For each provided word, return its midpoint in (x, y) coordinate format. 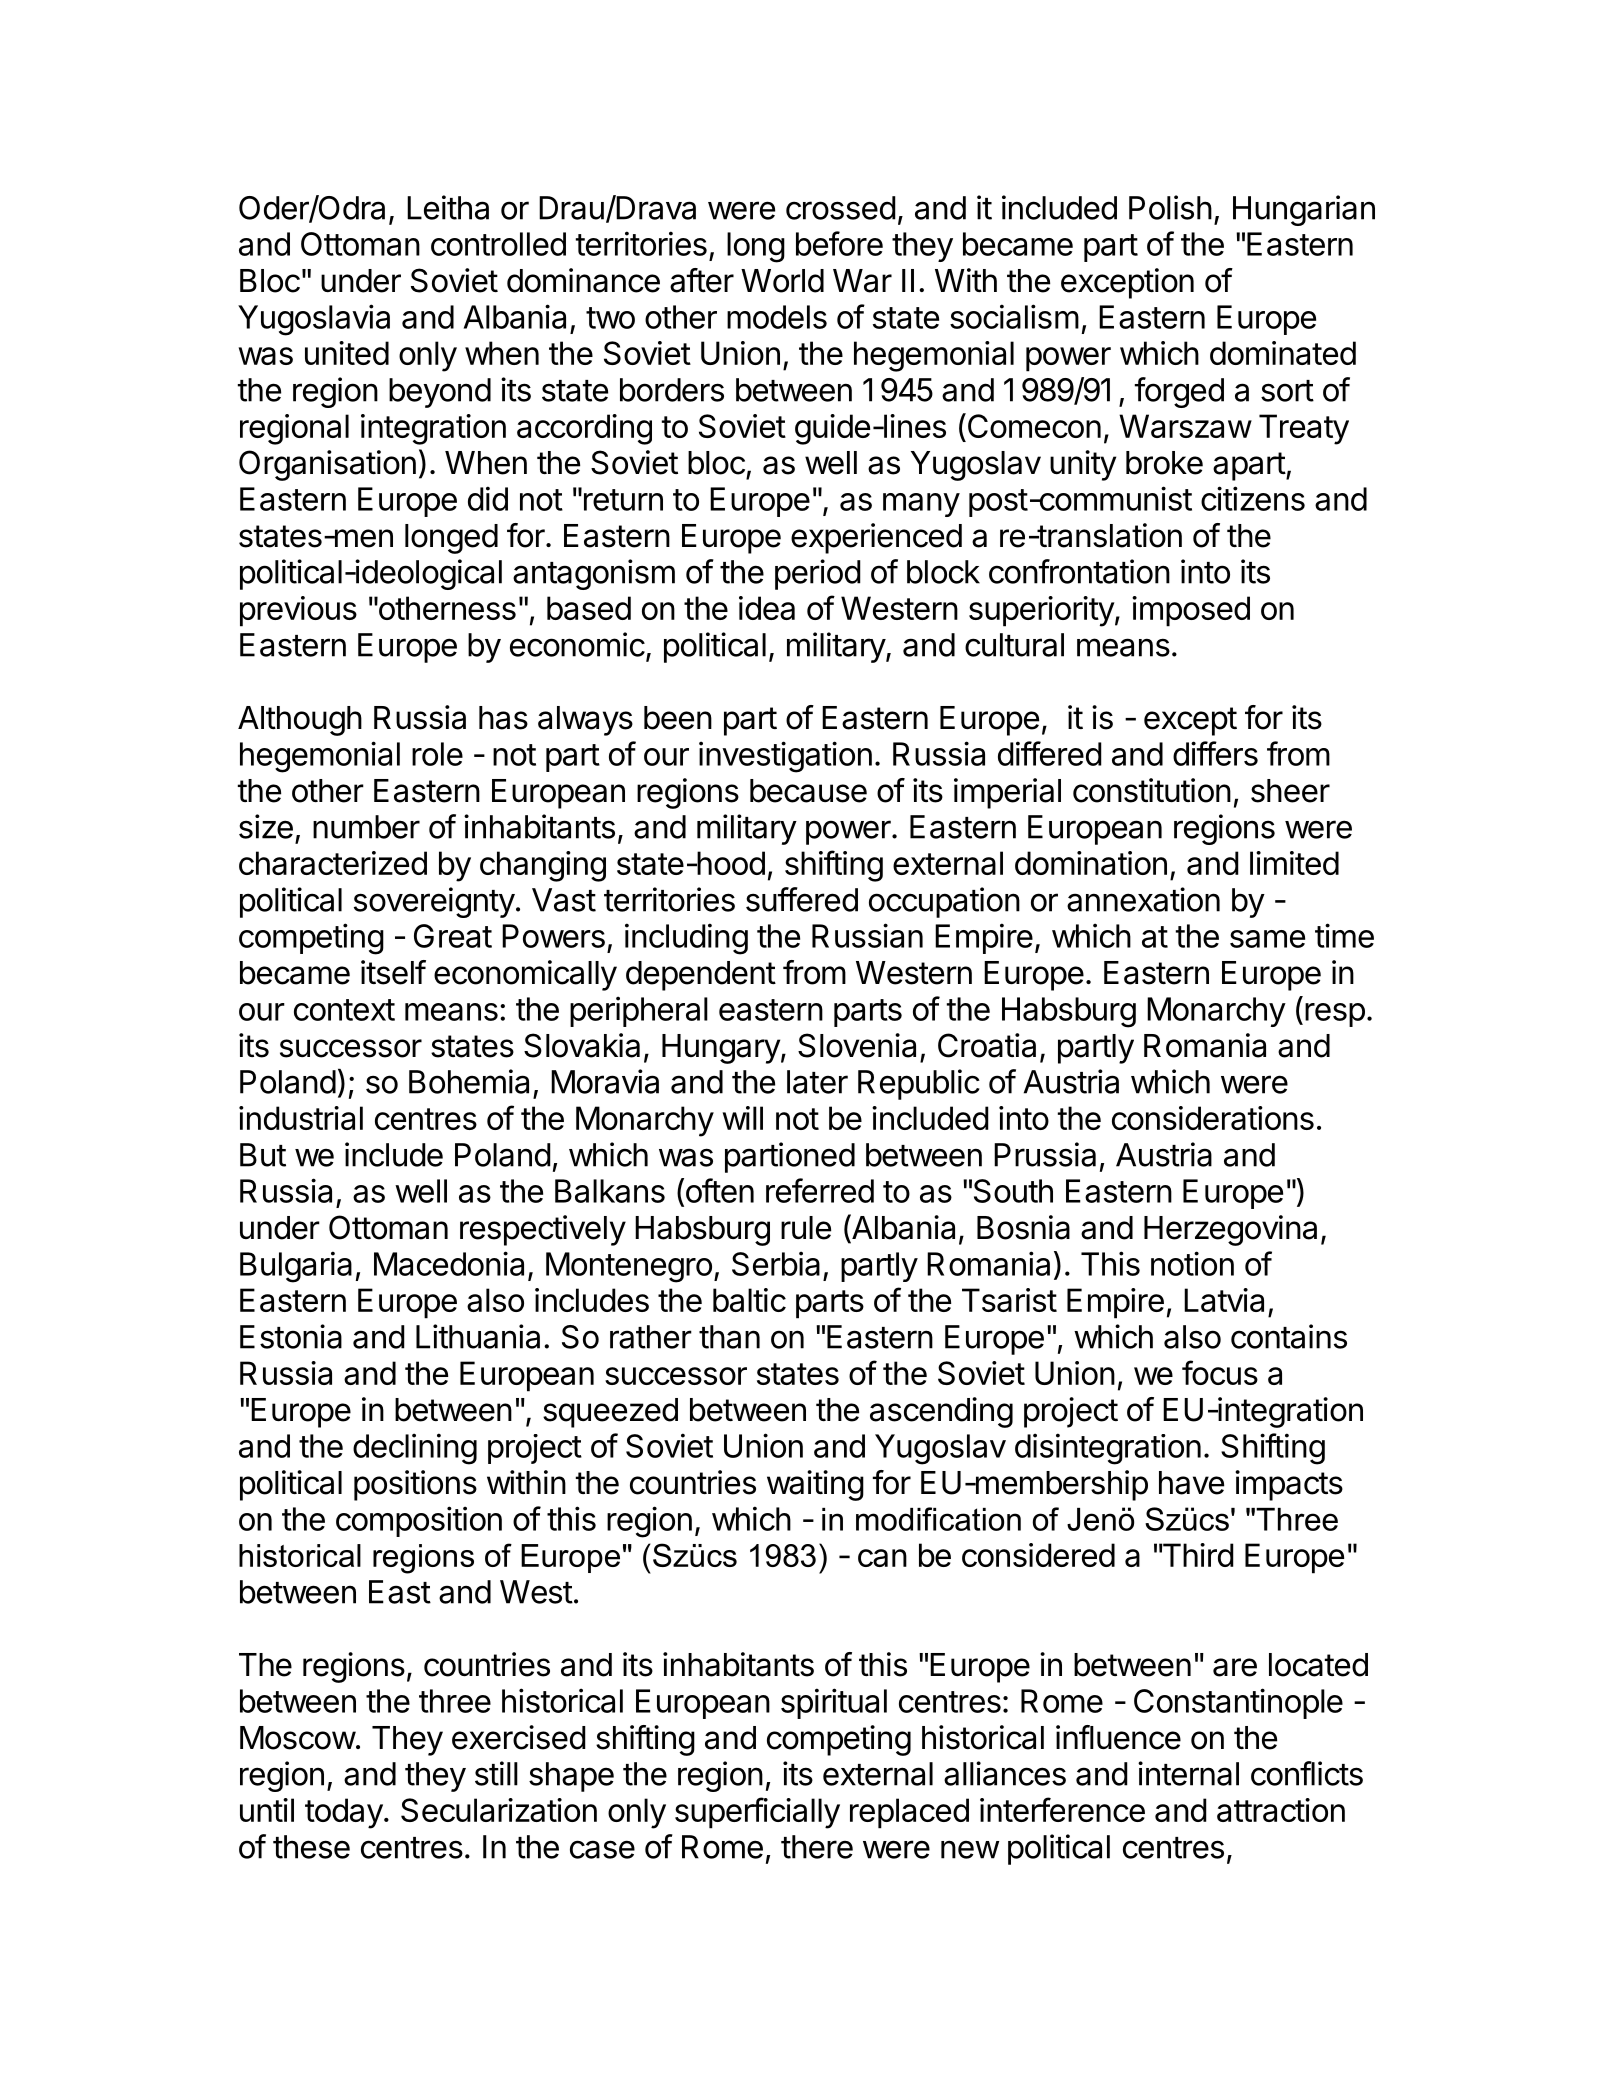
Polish (1170, 207)
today (344, 1813)
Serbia (776, 1263)
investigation (785, 757)
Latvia (1224, 1300)
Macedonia (449, 1263)
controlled (498, 244)
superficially (757, 1813)
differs (1215, 753)
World (782, 281)
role (437, 754)
